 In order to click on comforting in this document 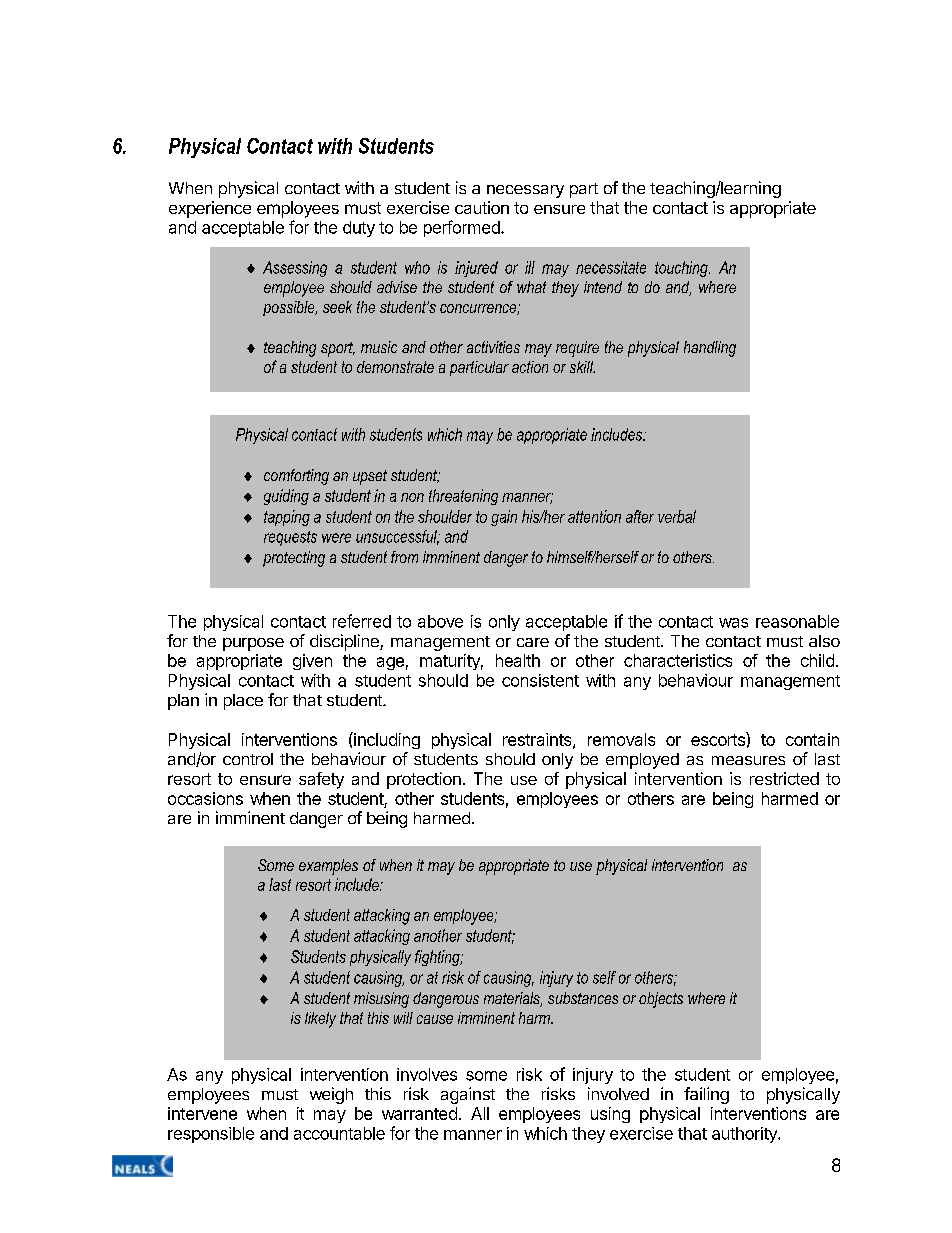, I will do `click(296, 477)`.
